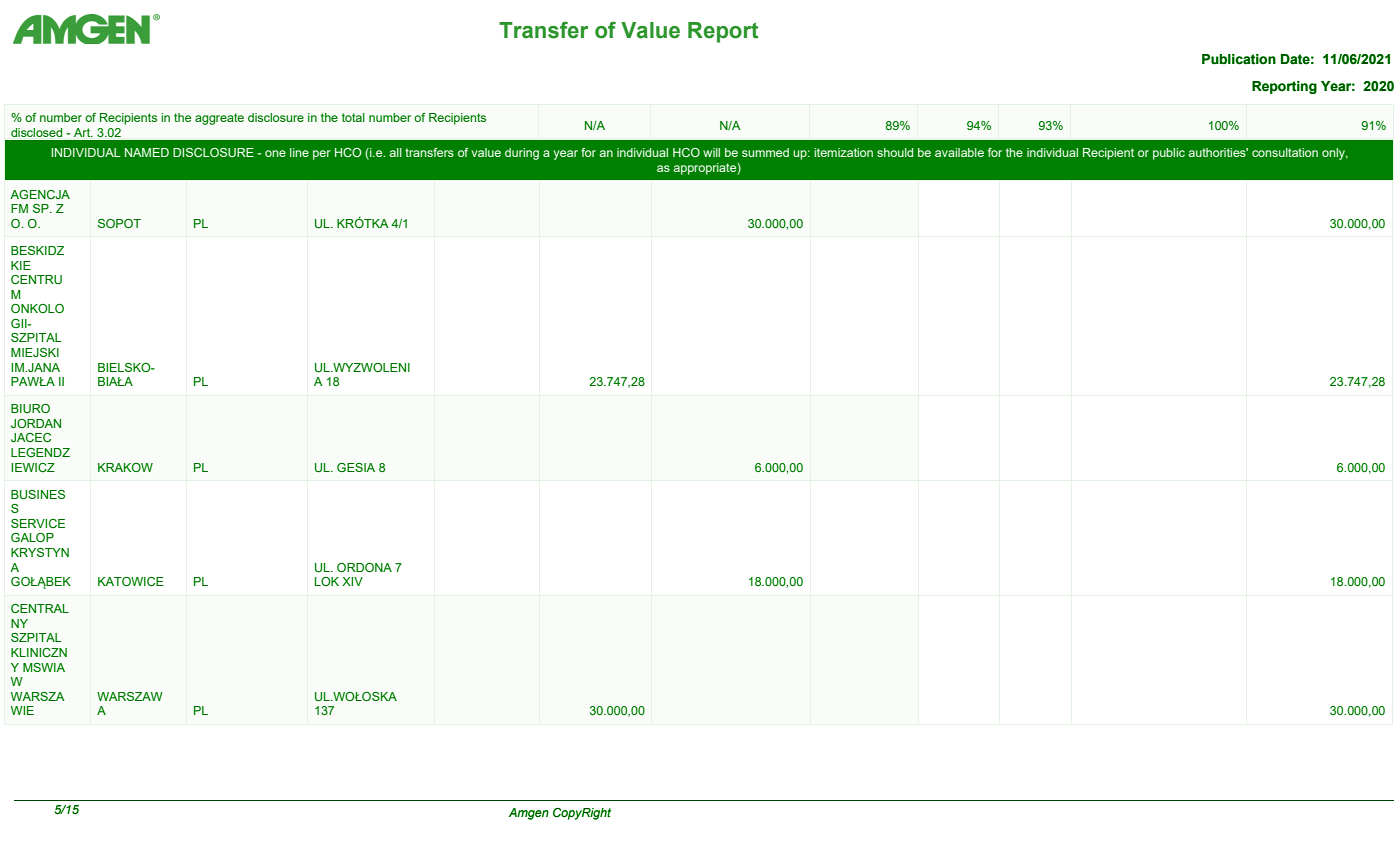 The image size is (1400, 850). Describe the element at coordinates (352, 581) in the image. I see `XIV` at that location.
